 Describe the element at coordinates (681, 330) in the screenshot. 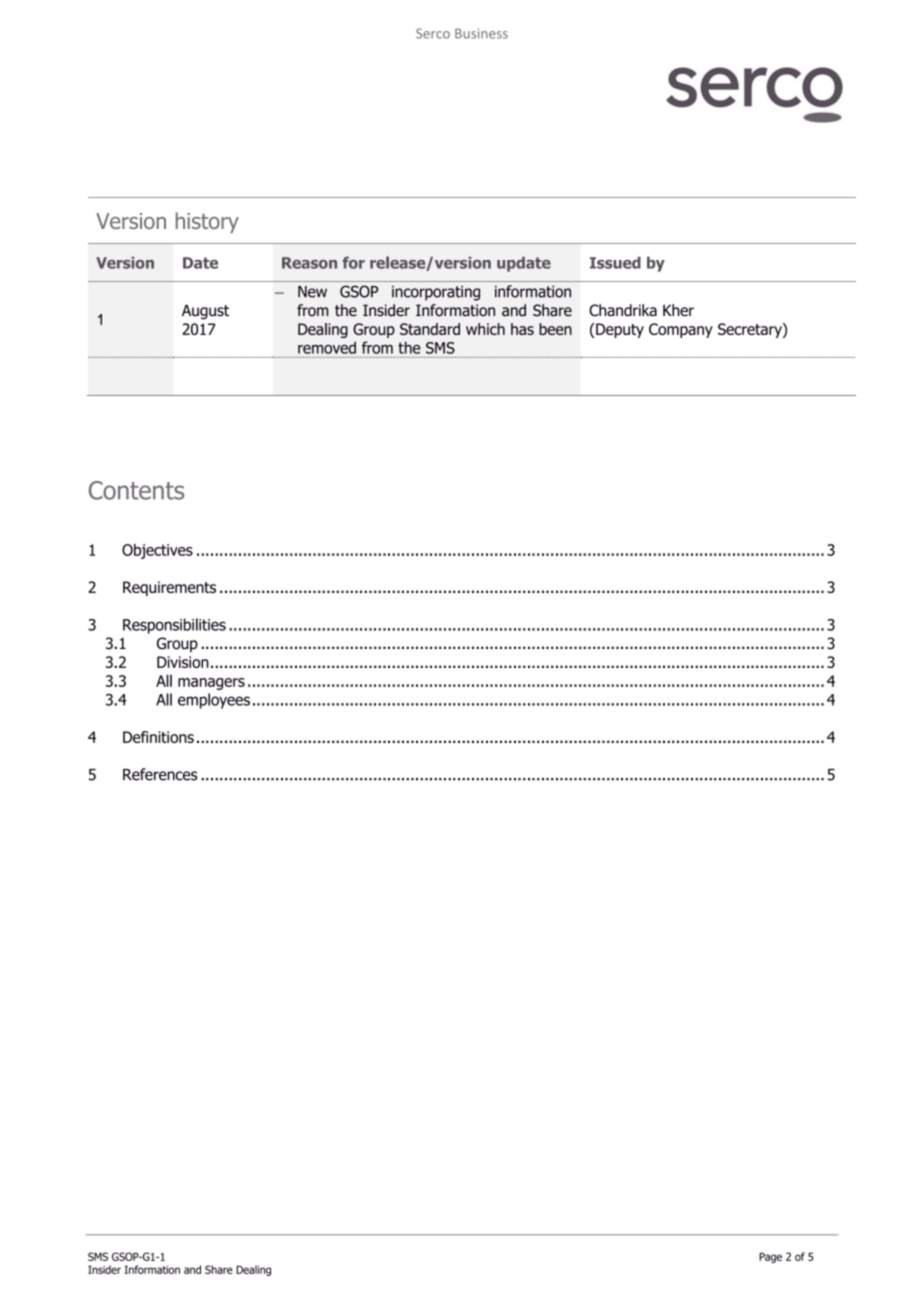

I see `Company` at that location.
